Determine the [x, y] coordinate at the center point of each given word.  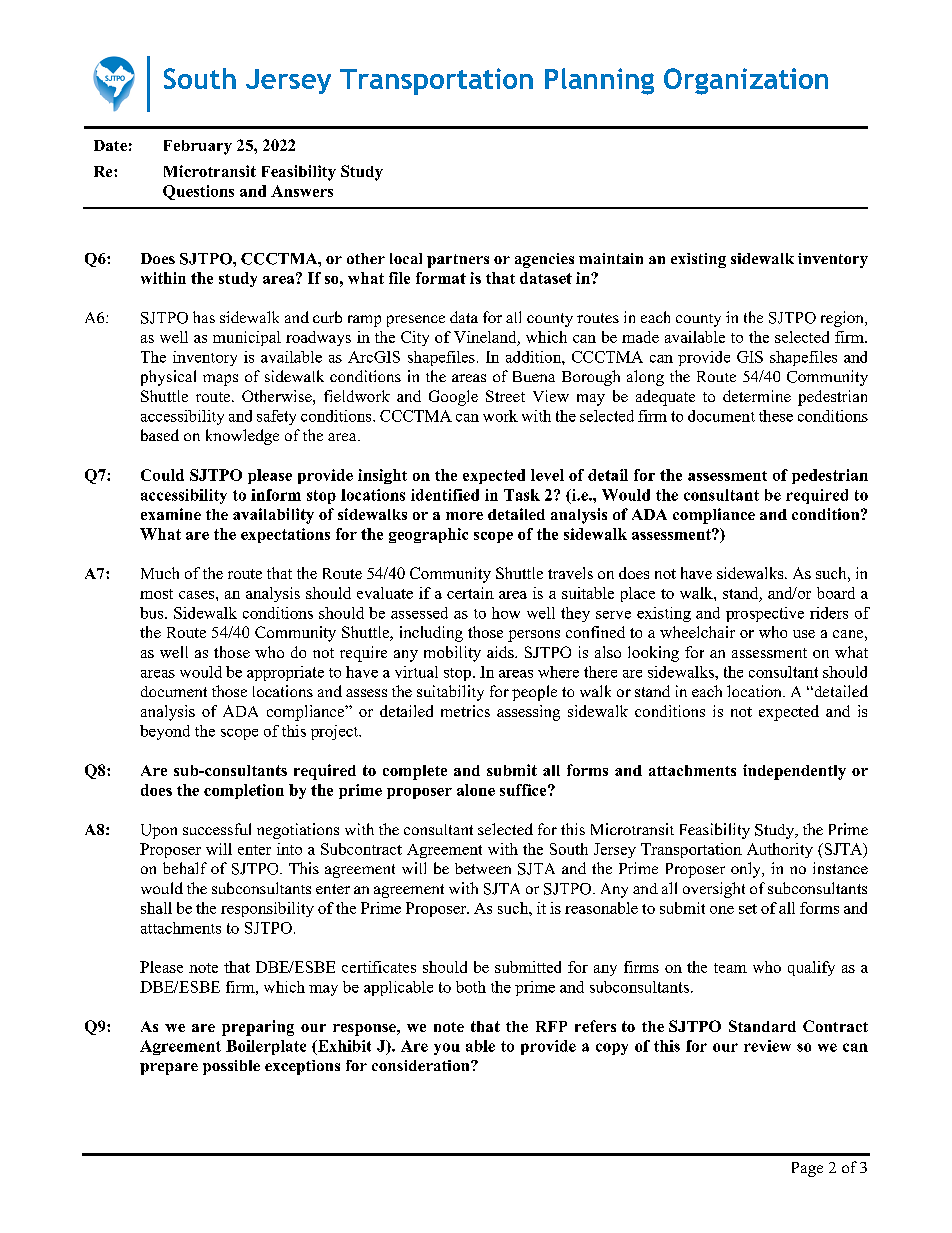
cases [196, 595]
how [506, 613]
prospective [765, 614]
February [198, 147]
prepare [169, 1069]
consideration [422, 1065]
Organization [746, 81]
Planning [599, 81]
